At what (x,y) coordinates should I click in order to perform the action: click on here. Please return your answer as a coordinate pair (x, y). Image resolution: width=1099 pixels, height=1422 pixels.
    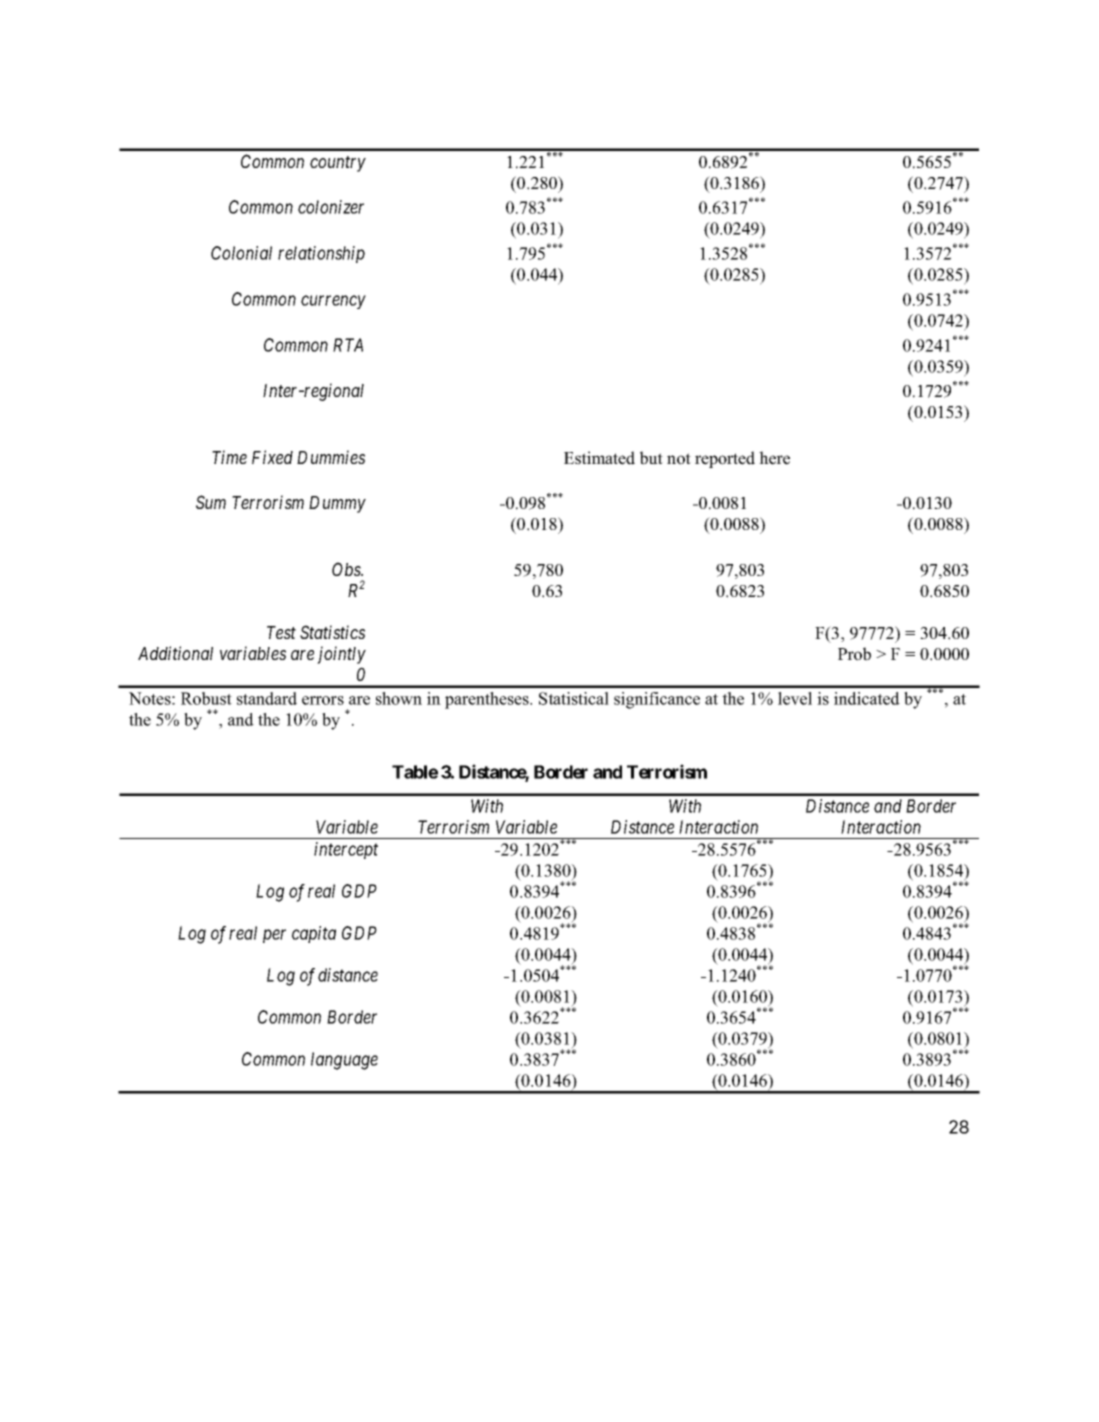
    Looking at the image, I should click on (774, 458).
